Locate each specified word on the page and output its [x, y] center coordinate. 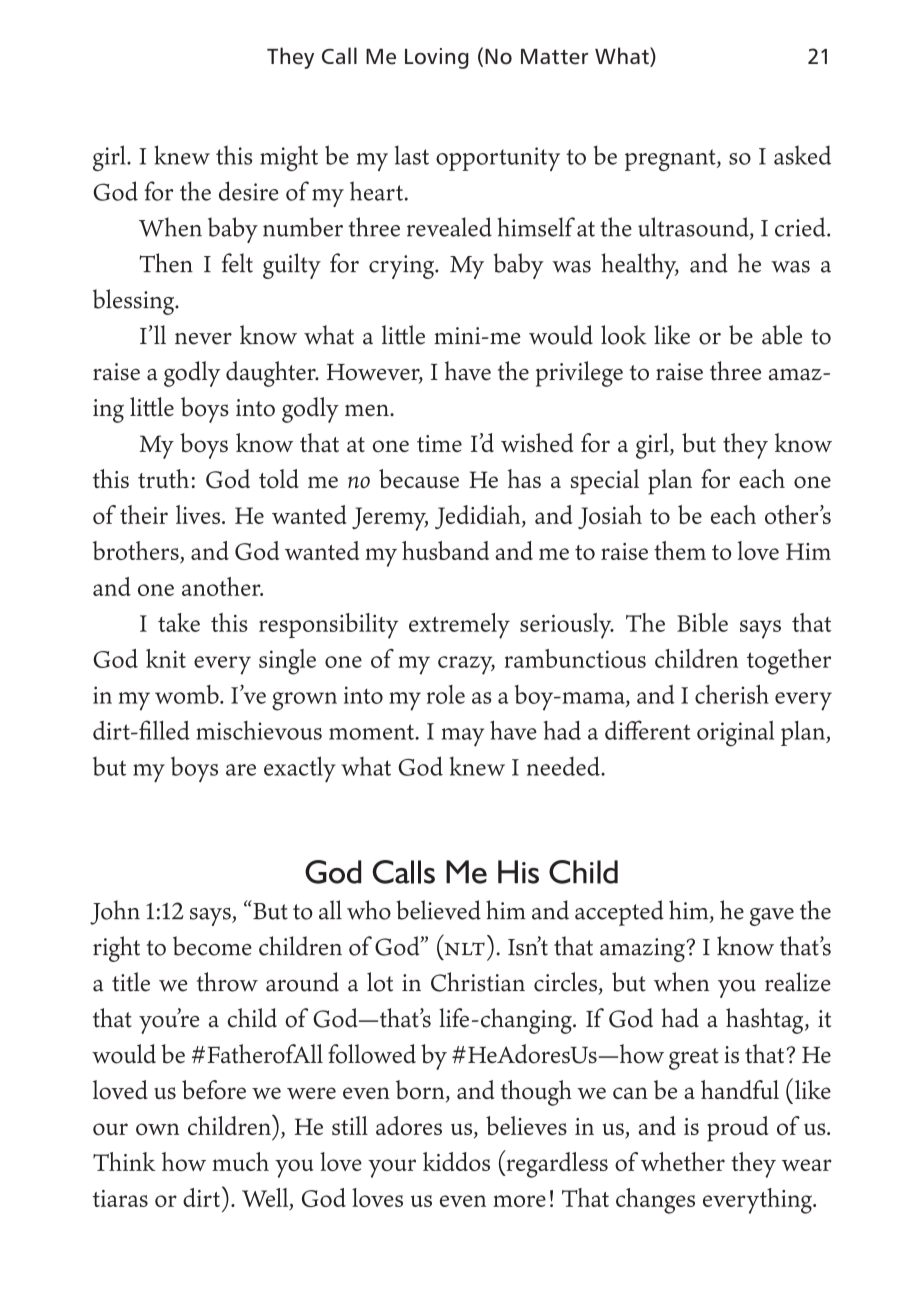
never [203, 339]
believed [438, 910]
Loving [437, 58]
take [179, 622]
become [212, 946]
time [439, 443]
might [289, 158]
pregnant [671, 160]
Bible [702, 622]
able [782, 335]
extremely [459, 626]
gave [772, 917]
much [240, 1161]
